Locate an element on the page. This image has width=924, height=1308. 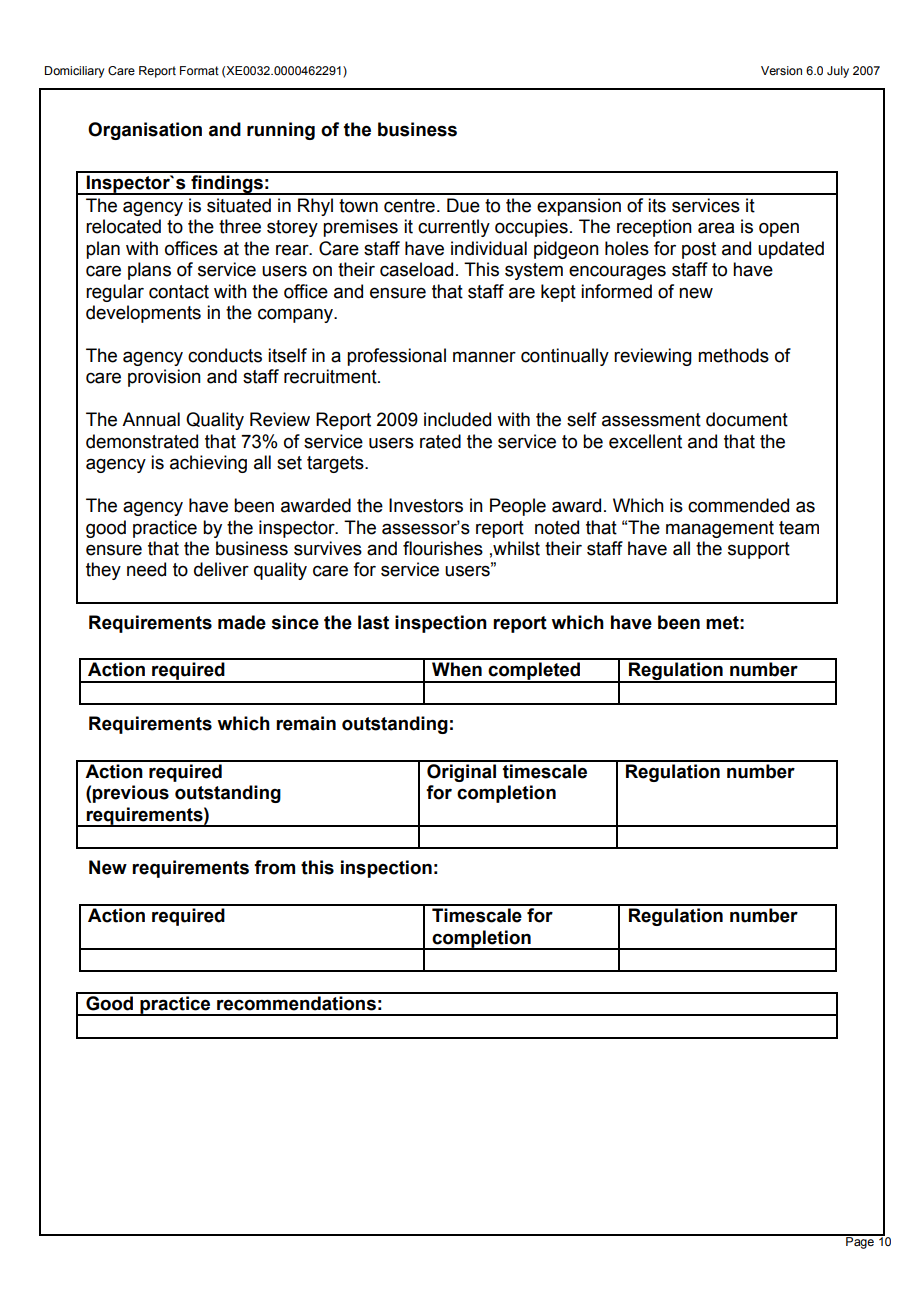
remain is located at coordinates (306, 723).
